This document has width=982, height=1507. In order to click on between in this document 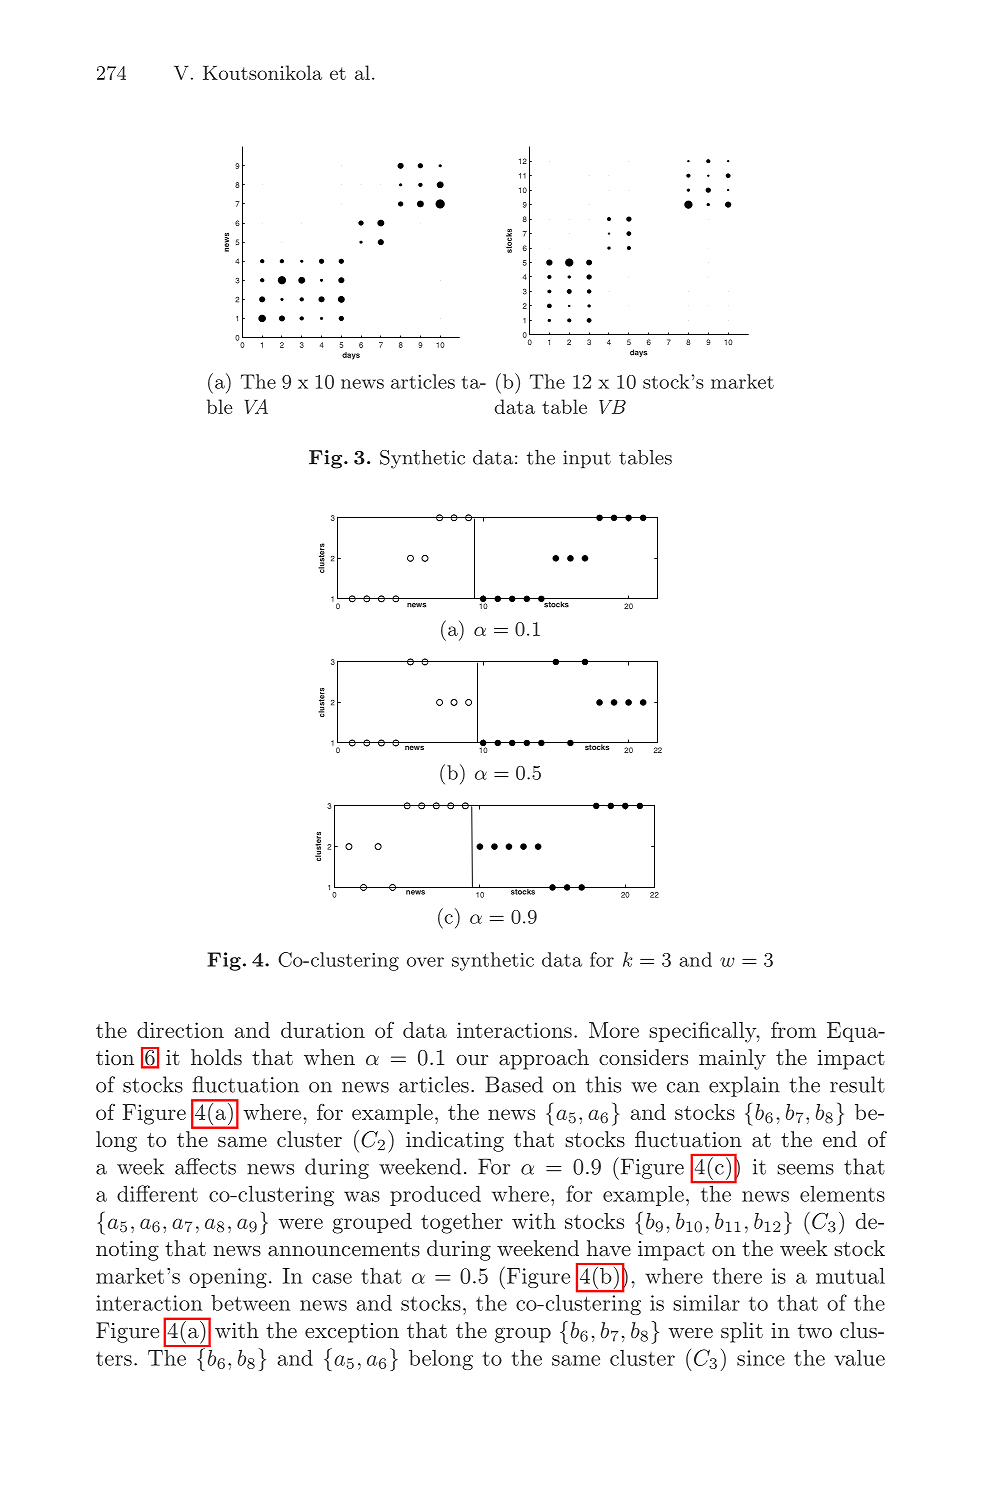, I will do `click(250, 1303)`.
